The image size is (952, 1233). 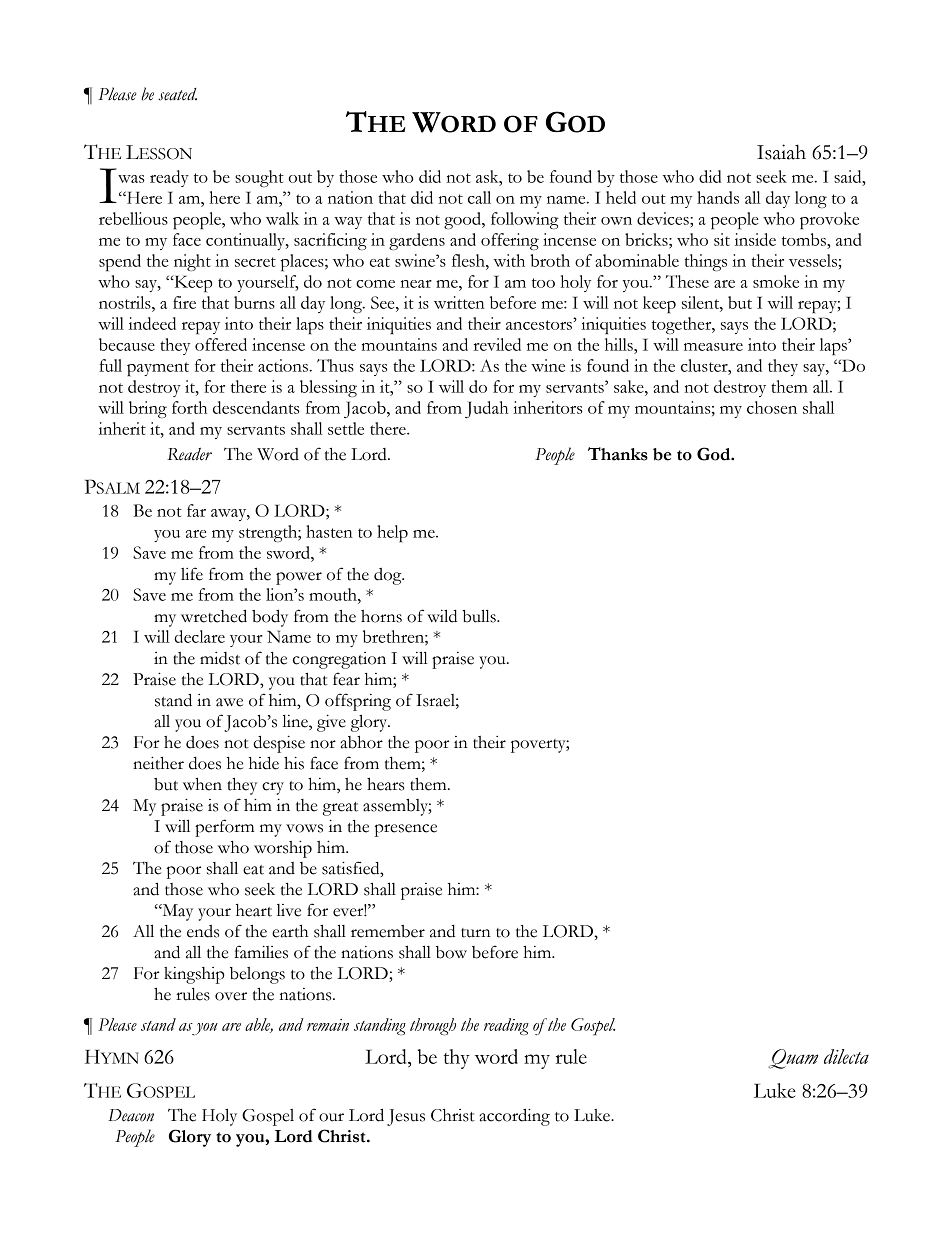 I want to click on call, so click(x=479, y=197).
